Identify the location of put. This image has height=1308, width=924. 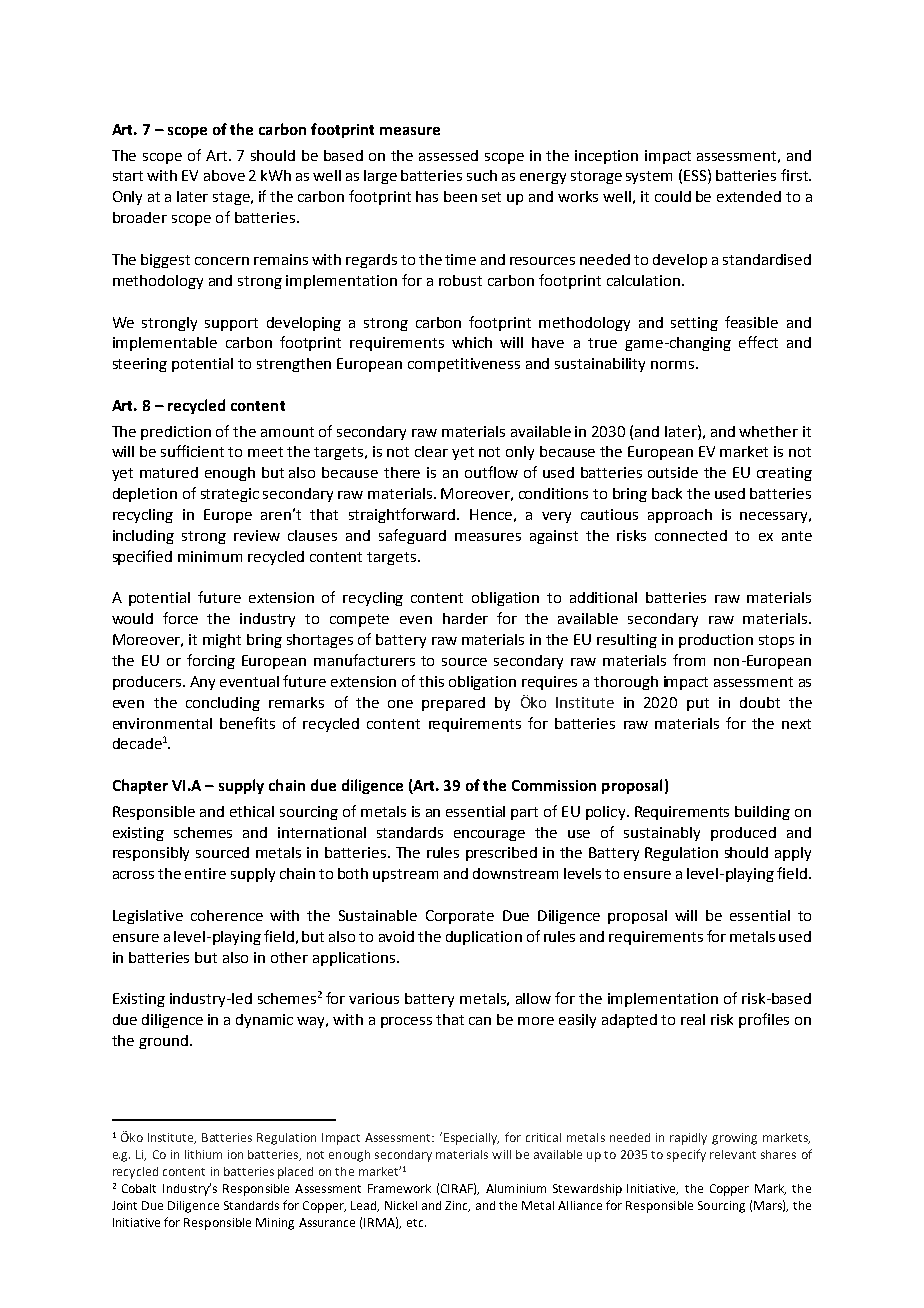
(698, 704).
